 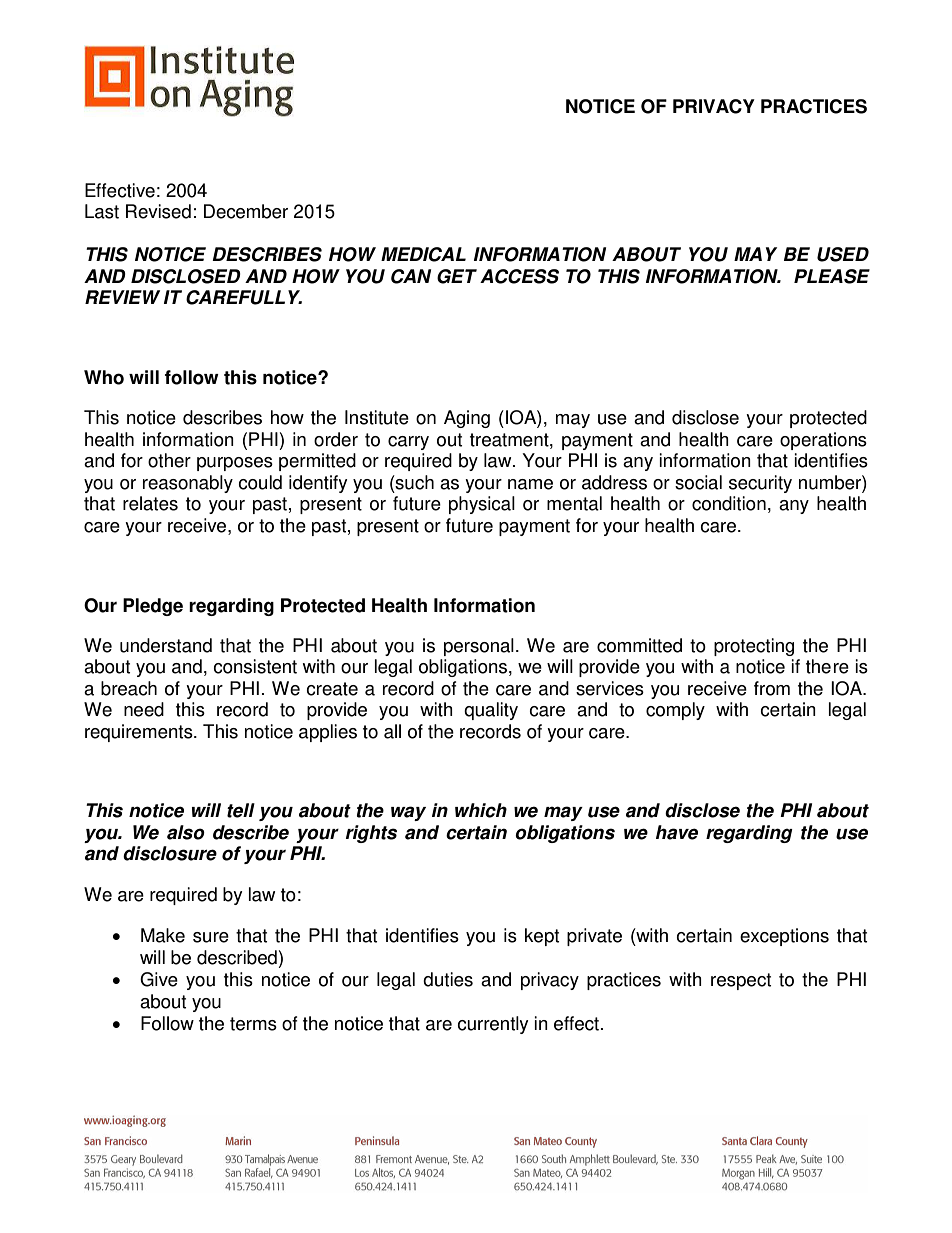 What do you see at coordinates (467, 419) in the page?
I see `Aging` at bounding box center [467, 419].
